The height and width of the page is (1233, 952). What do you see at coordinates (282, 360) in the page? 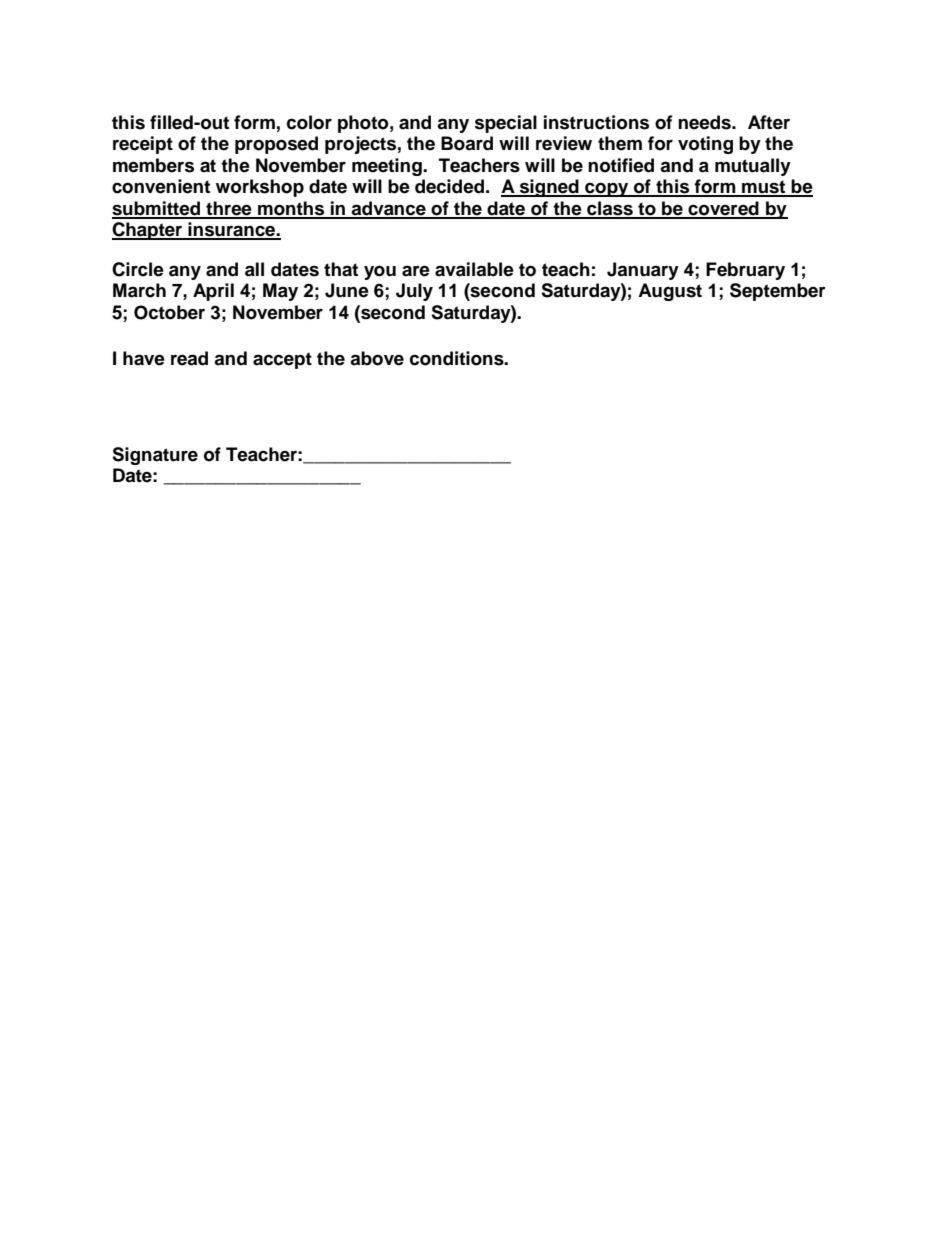
I see `accept` at bounding box center [282, 360].
